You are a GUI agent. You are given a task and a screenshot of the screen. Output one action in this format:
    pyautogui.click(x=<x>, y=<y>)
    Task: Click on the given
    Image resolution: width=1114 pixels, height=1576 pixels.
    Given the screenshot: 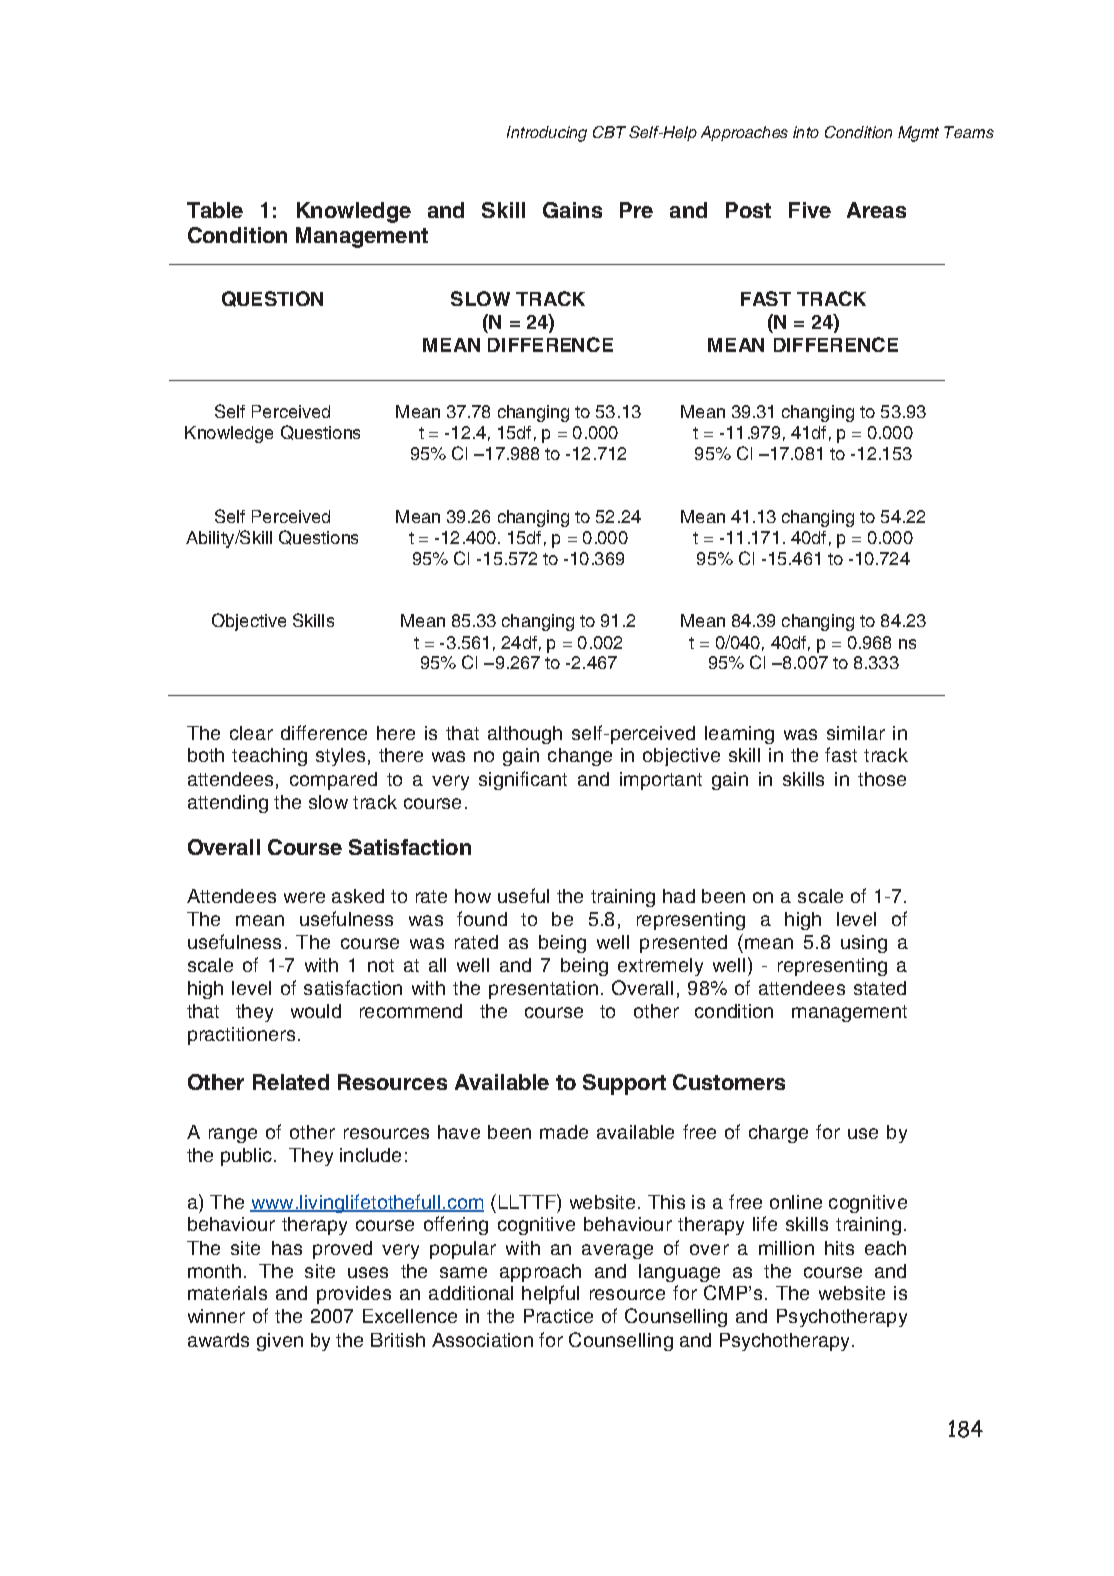 What is the action you would take?
    pyautogui.click(x=280, y=1342)
